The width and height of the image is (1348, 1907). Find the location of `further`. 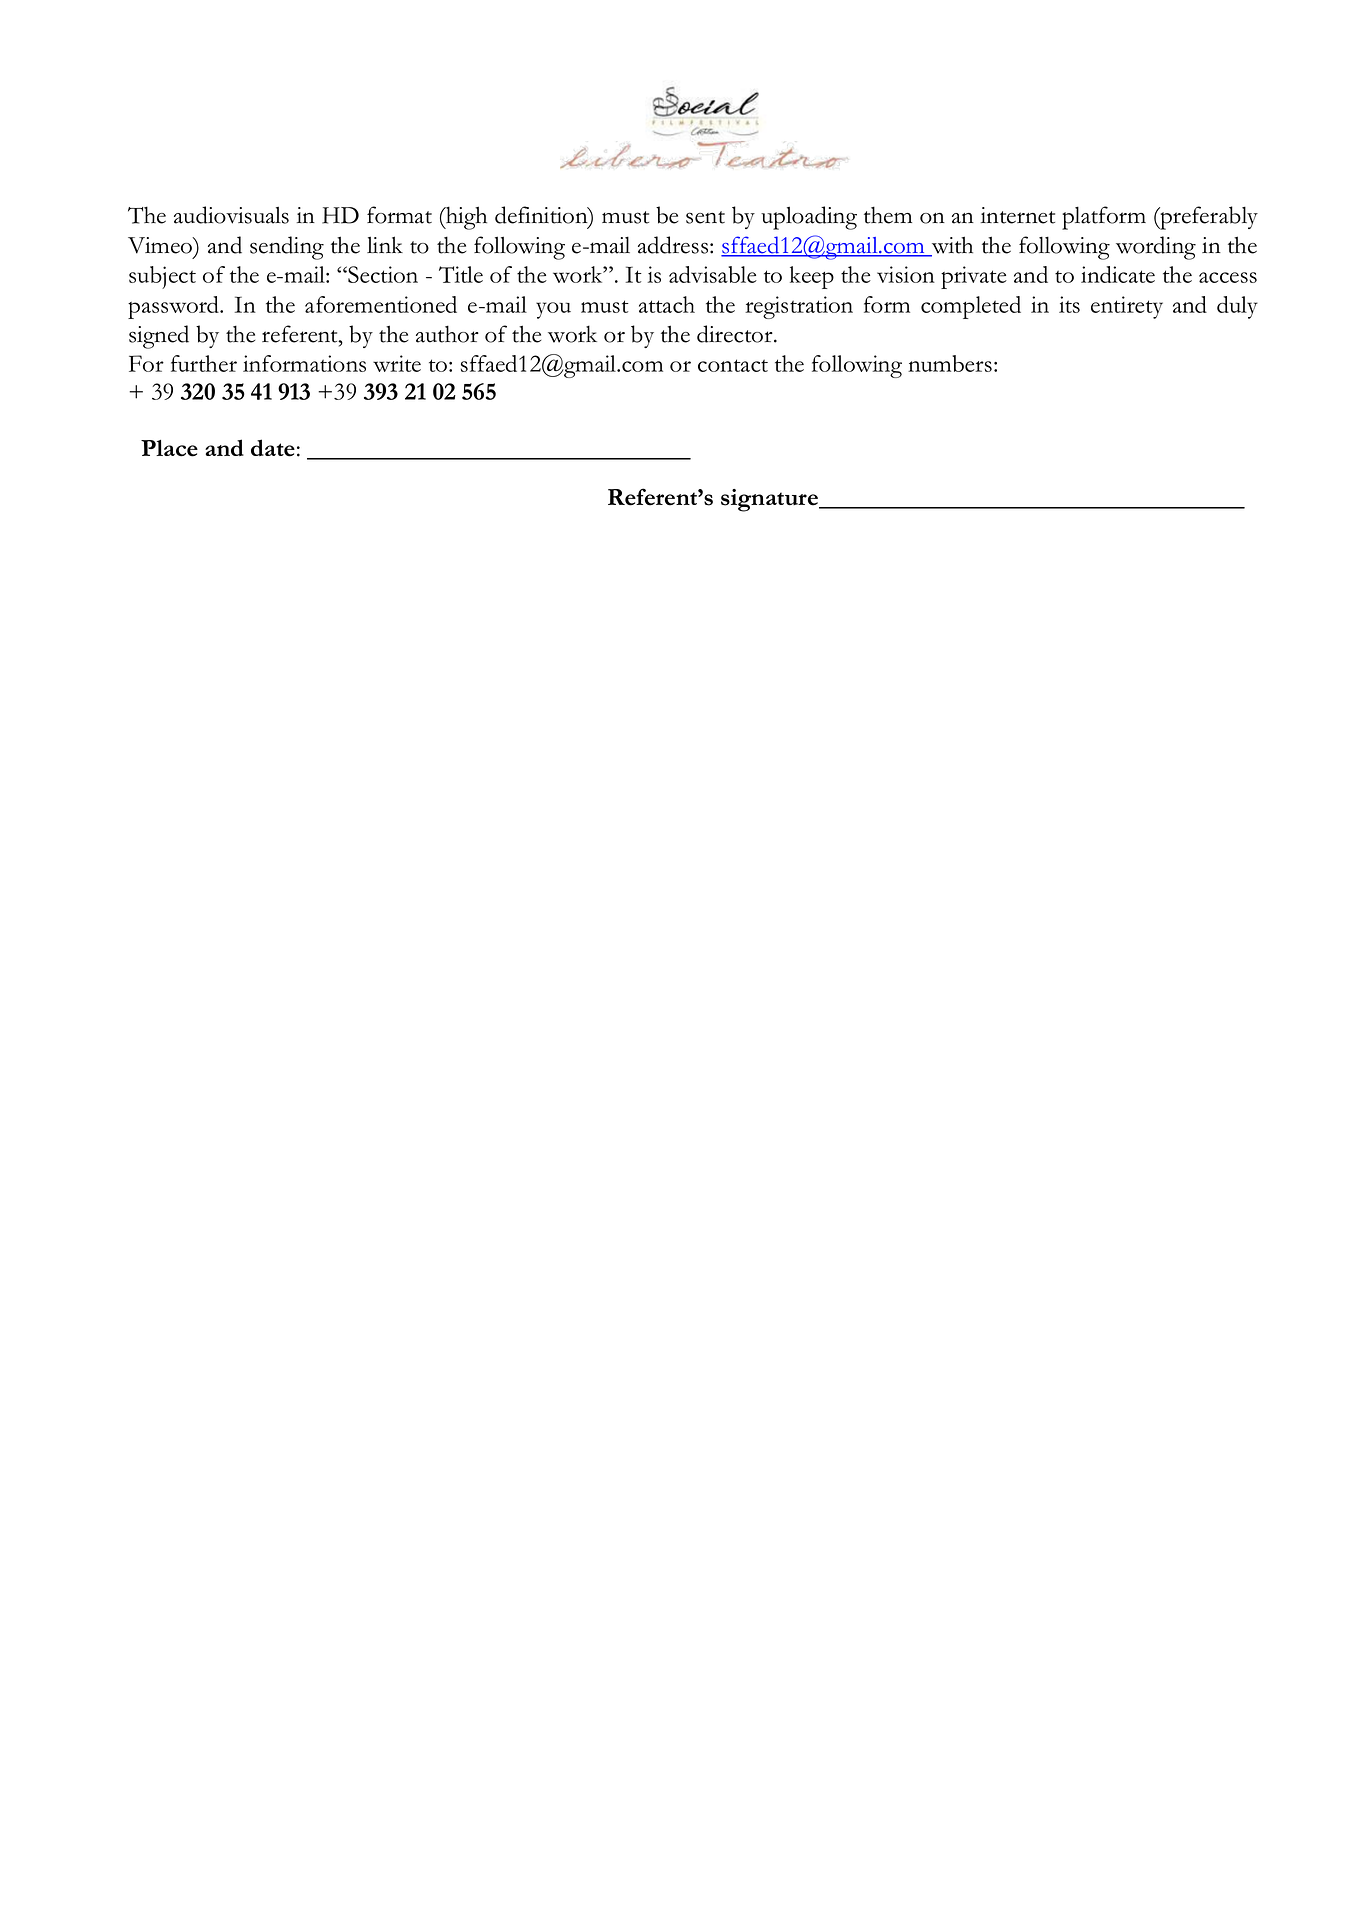

further is located at coordinates (204, 363).
